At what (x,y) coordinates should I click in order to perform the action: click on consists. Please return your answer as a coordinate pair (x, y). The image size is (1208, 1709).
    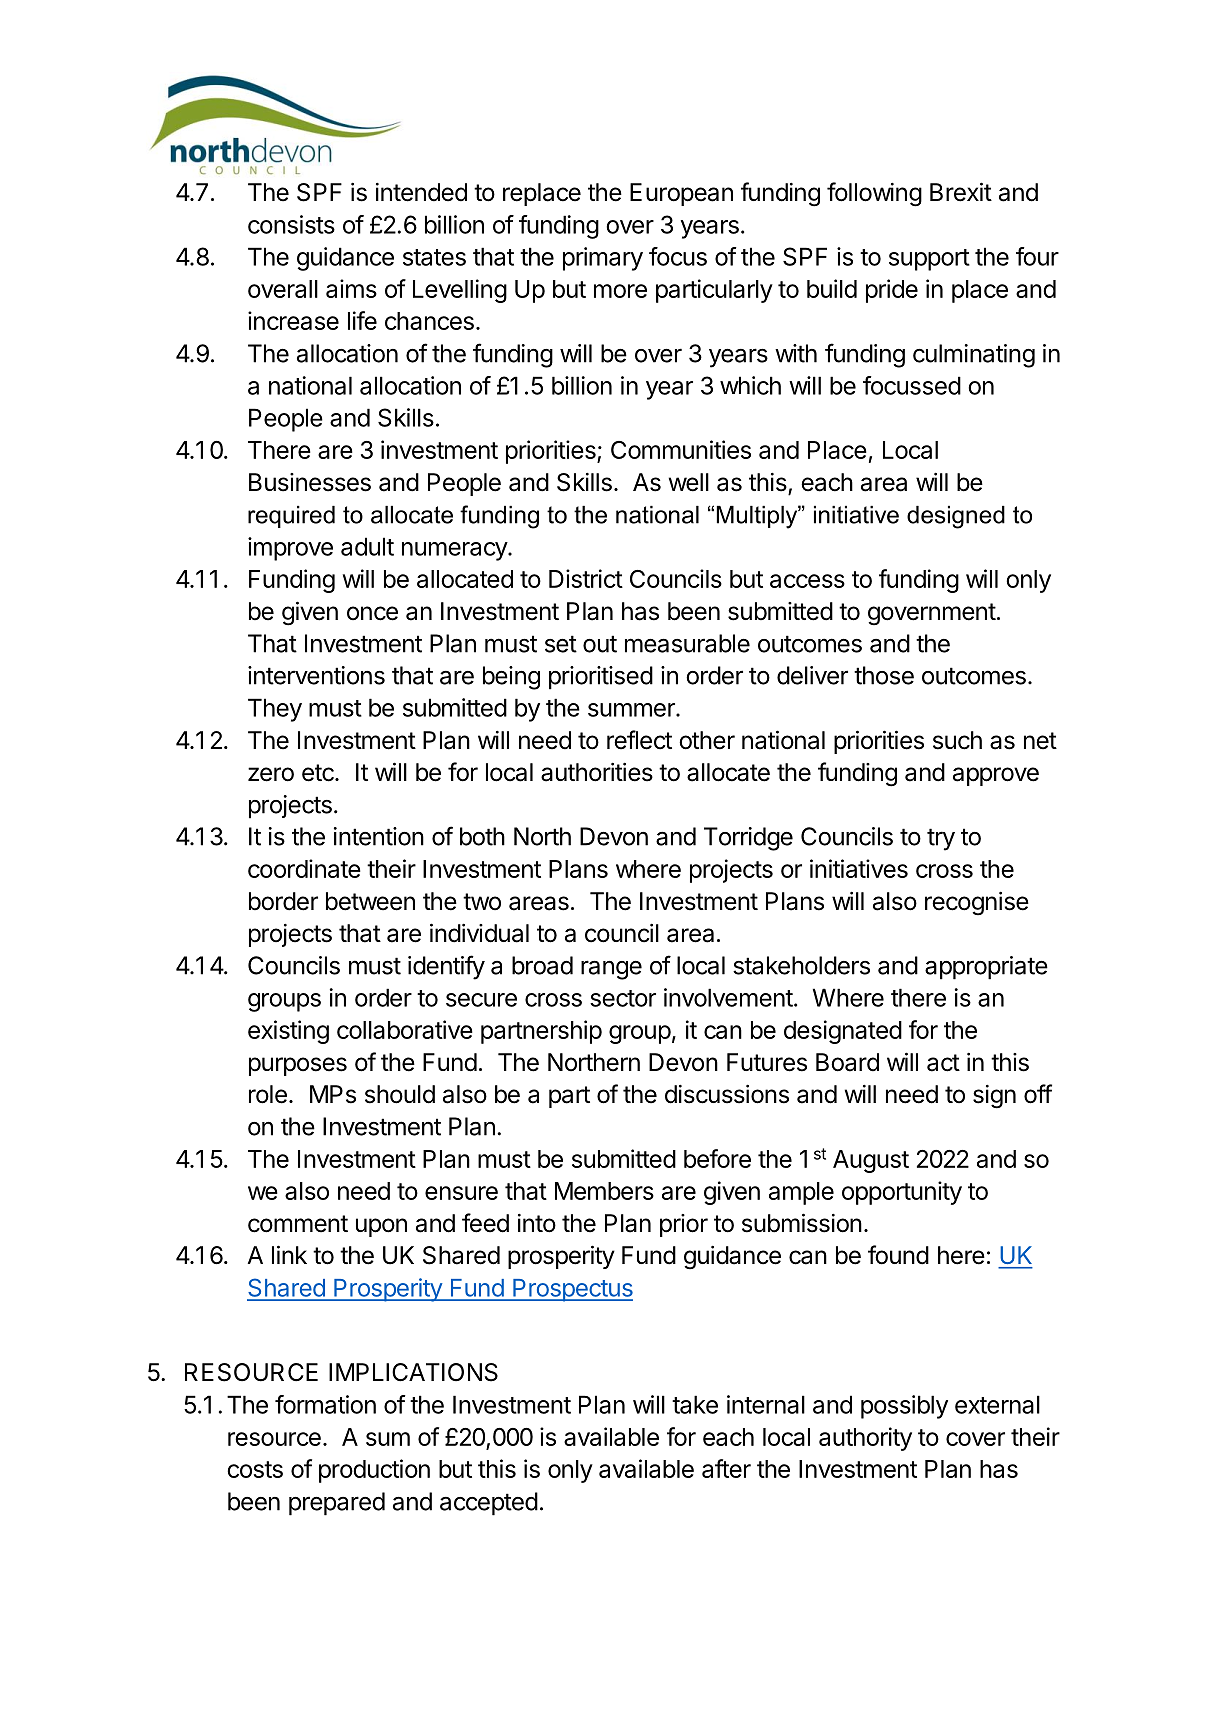
    Looking at the image, I should click on (291, 224).
